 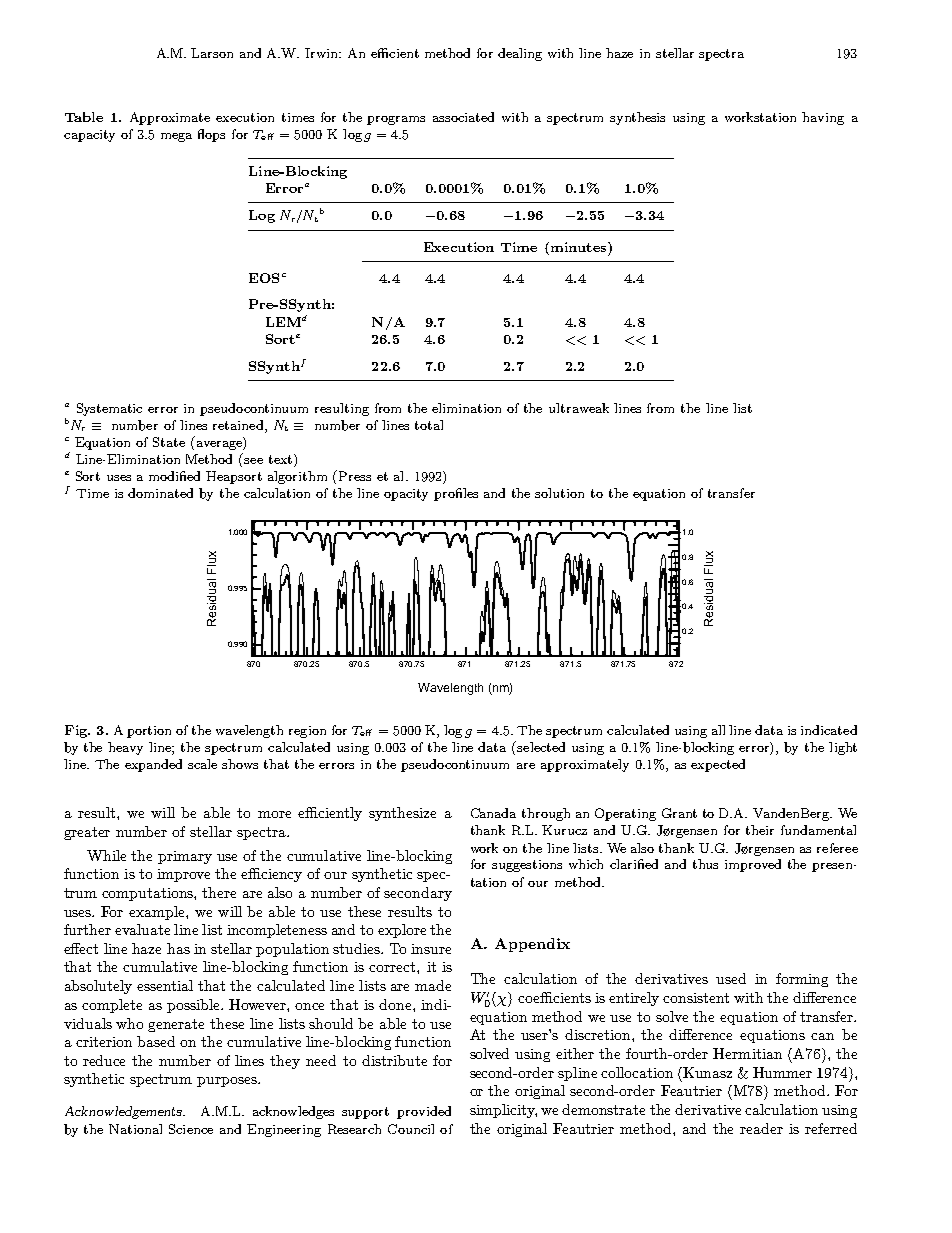 What do you see at coordinates (125, 1112) in the page?
I see `Acknowledgements` at bounding box center [125, 1112].
